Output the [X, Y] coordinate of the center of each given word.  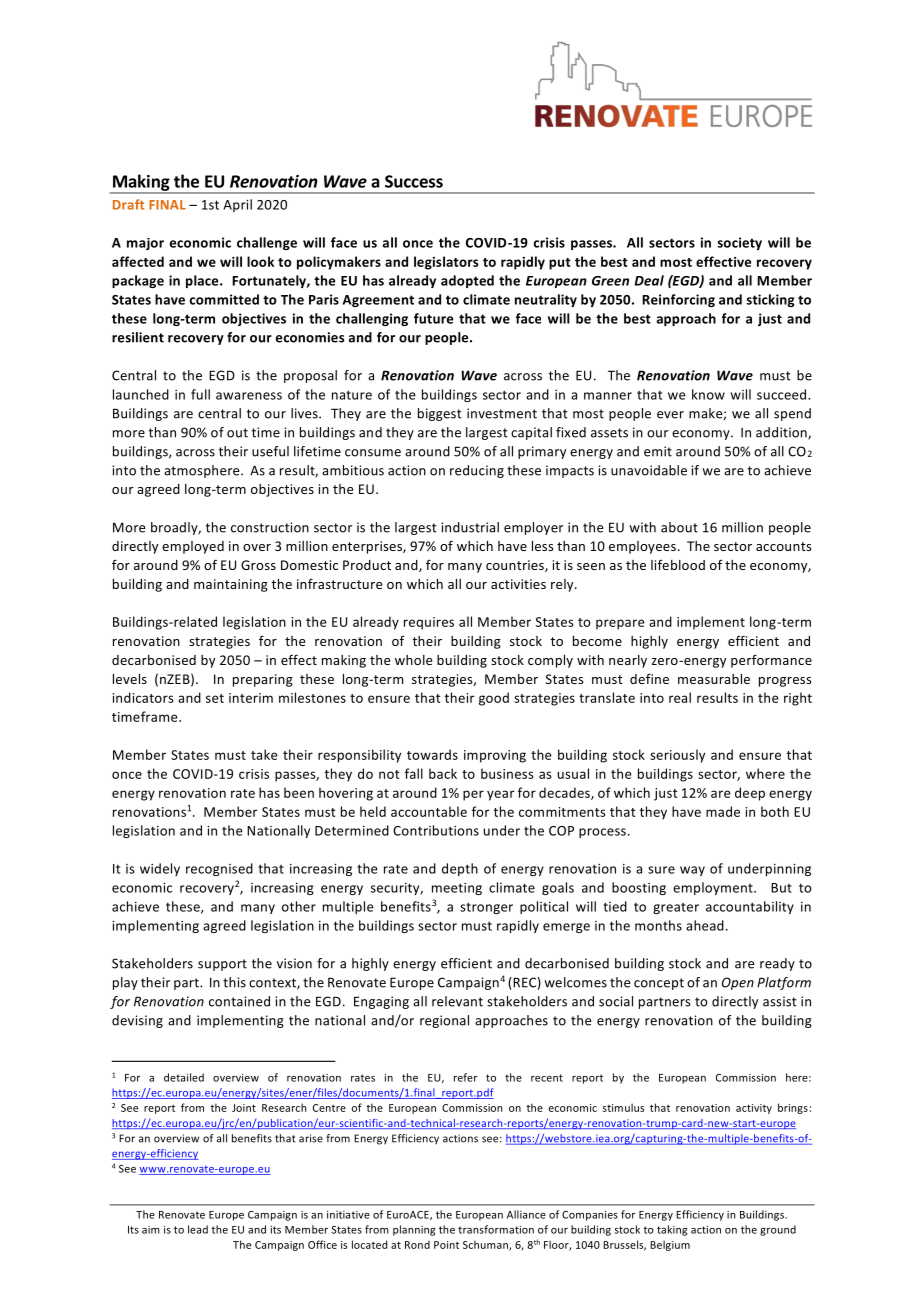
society [739, 243]
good [494, 699]
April [237, 205]
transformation [496, 1229]
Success [414, 181]
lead [198, 1229]
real [680, 697]
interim [251, 698]
